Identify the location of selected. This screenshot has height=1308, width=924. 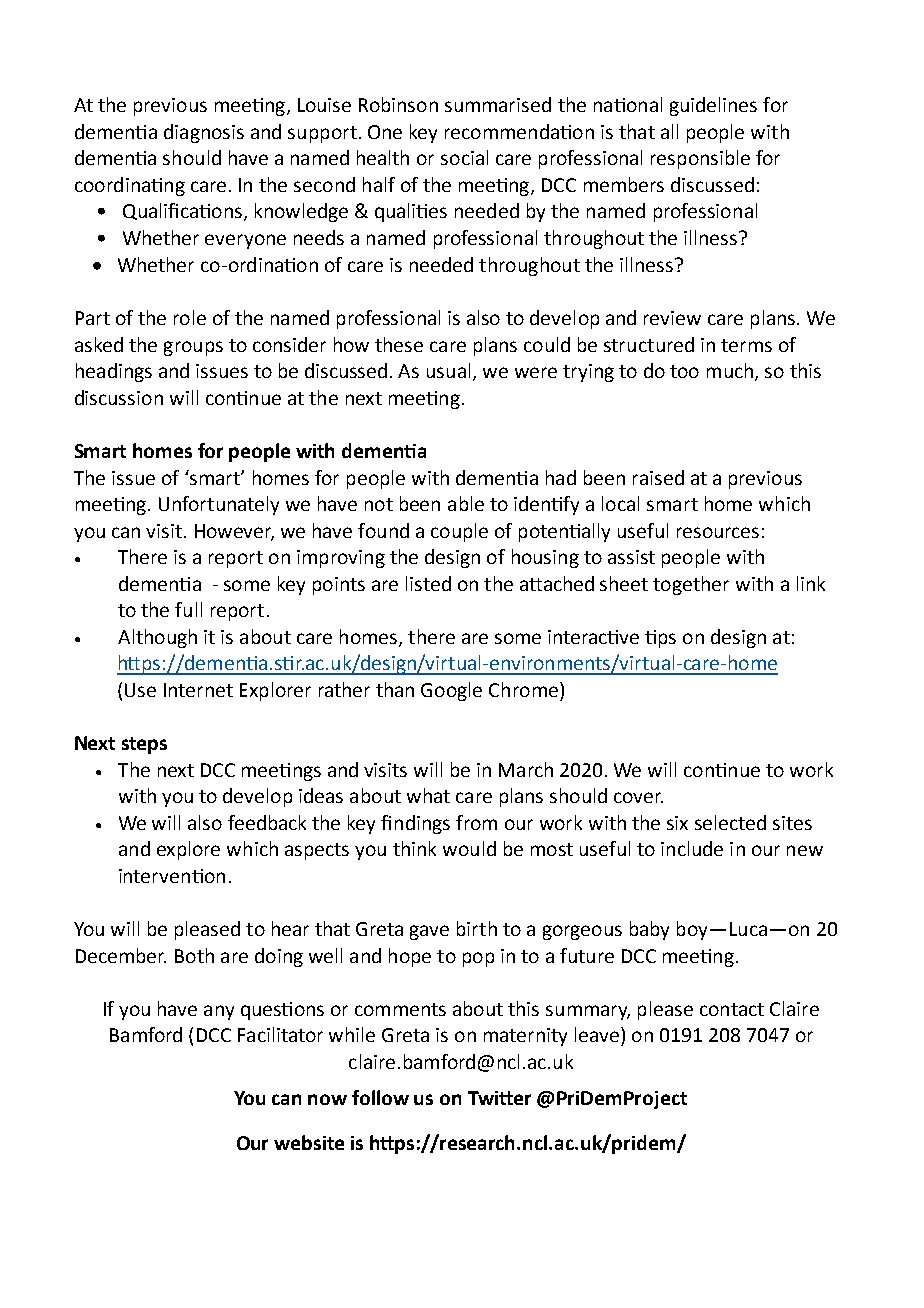
(730, 822).
